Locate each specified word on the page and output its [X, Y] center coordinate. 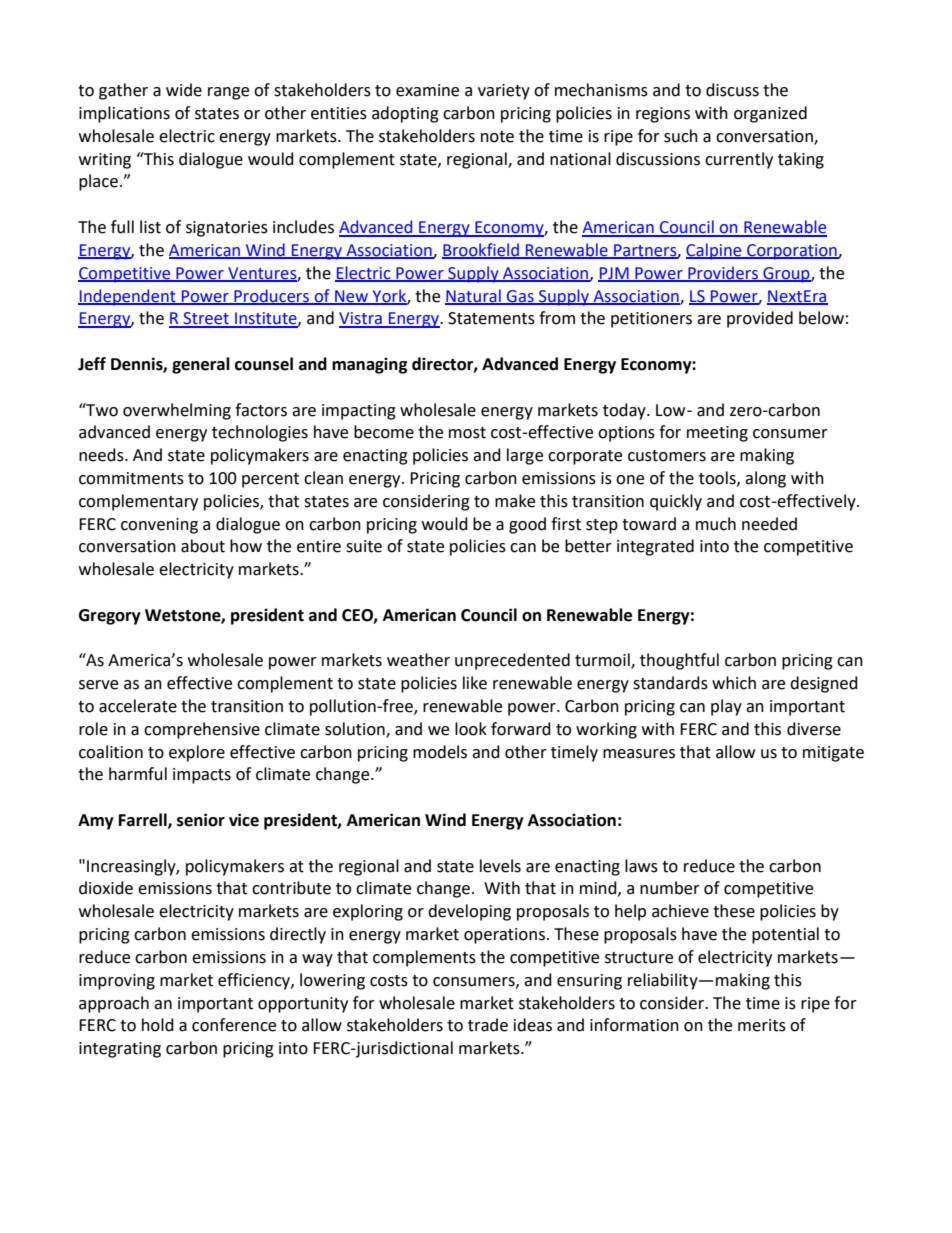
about [203, 546]
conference [234, 1025]
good [527, 525]
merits [762, 1025]
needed [769, 524]
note [497, 137]
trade [488, 1025]
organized [770, 114]
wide [184, 90]
